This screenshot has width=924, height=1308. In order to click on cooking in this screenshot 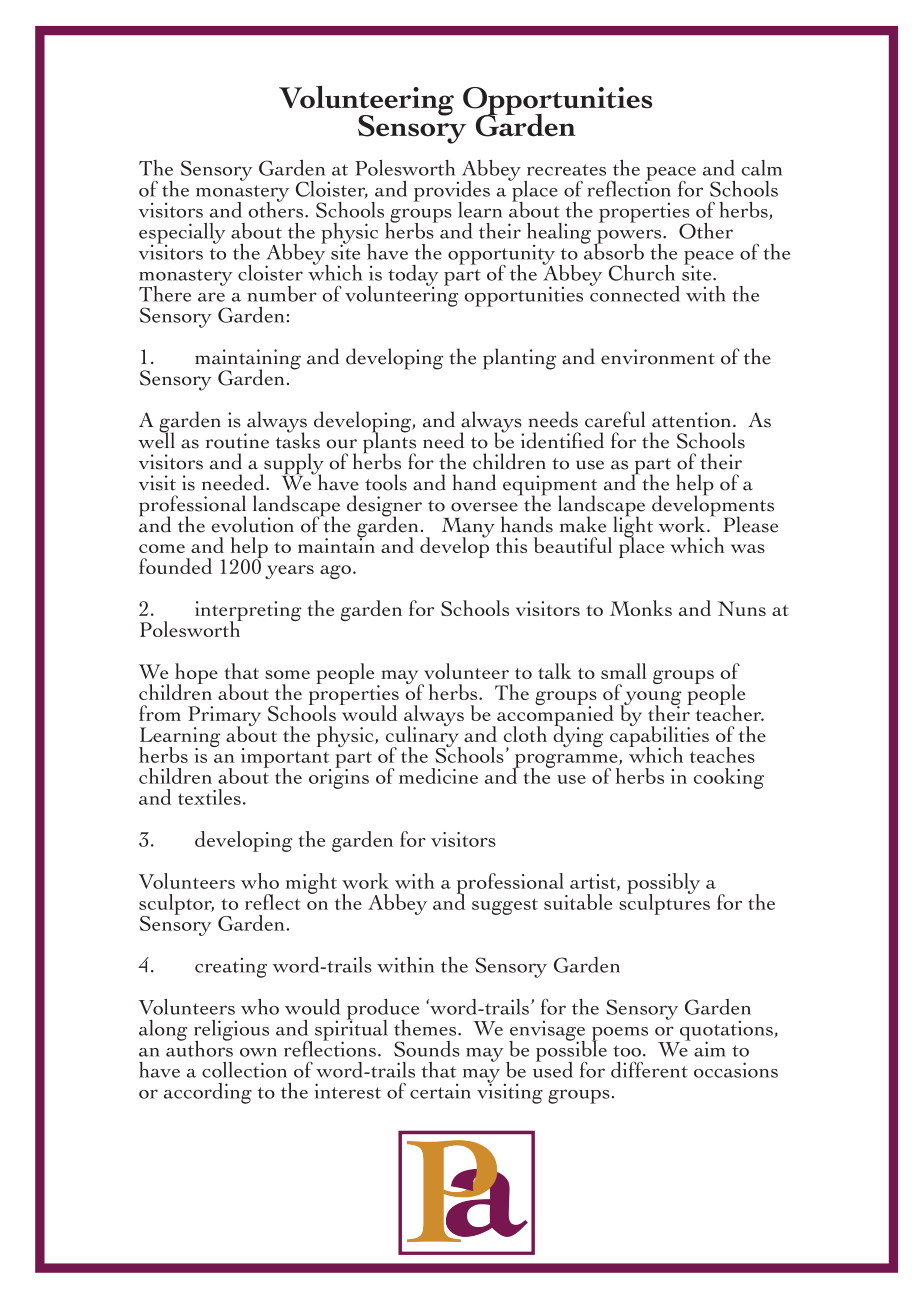, I will do `click(729, 778)`.
